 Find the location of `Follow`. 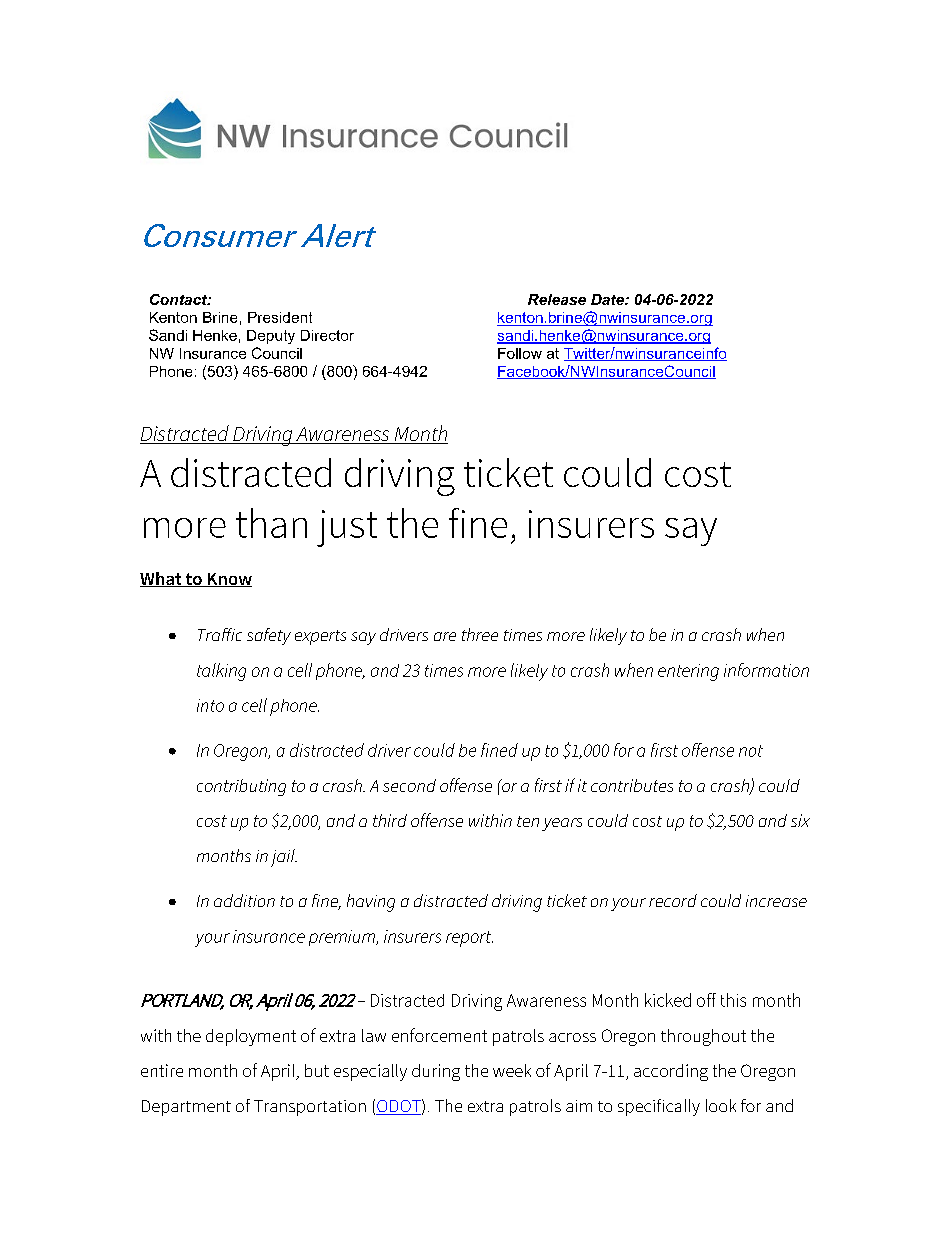

Follow is located at coordinates (520, 353).
